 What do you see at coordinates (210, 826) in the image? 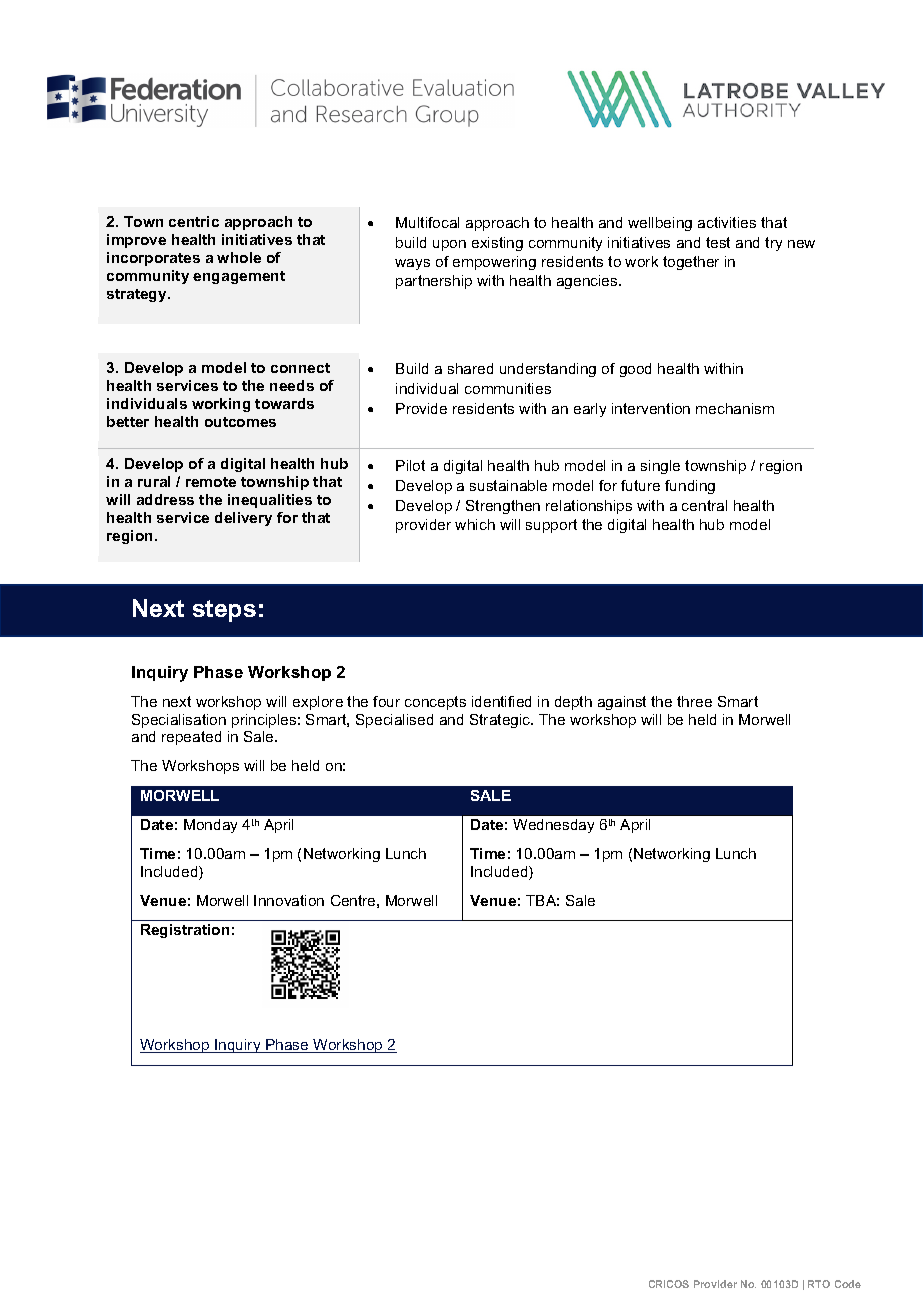
I see `Monday` at bounding box center [210, 826].
